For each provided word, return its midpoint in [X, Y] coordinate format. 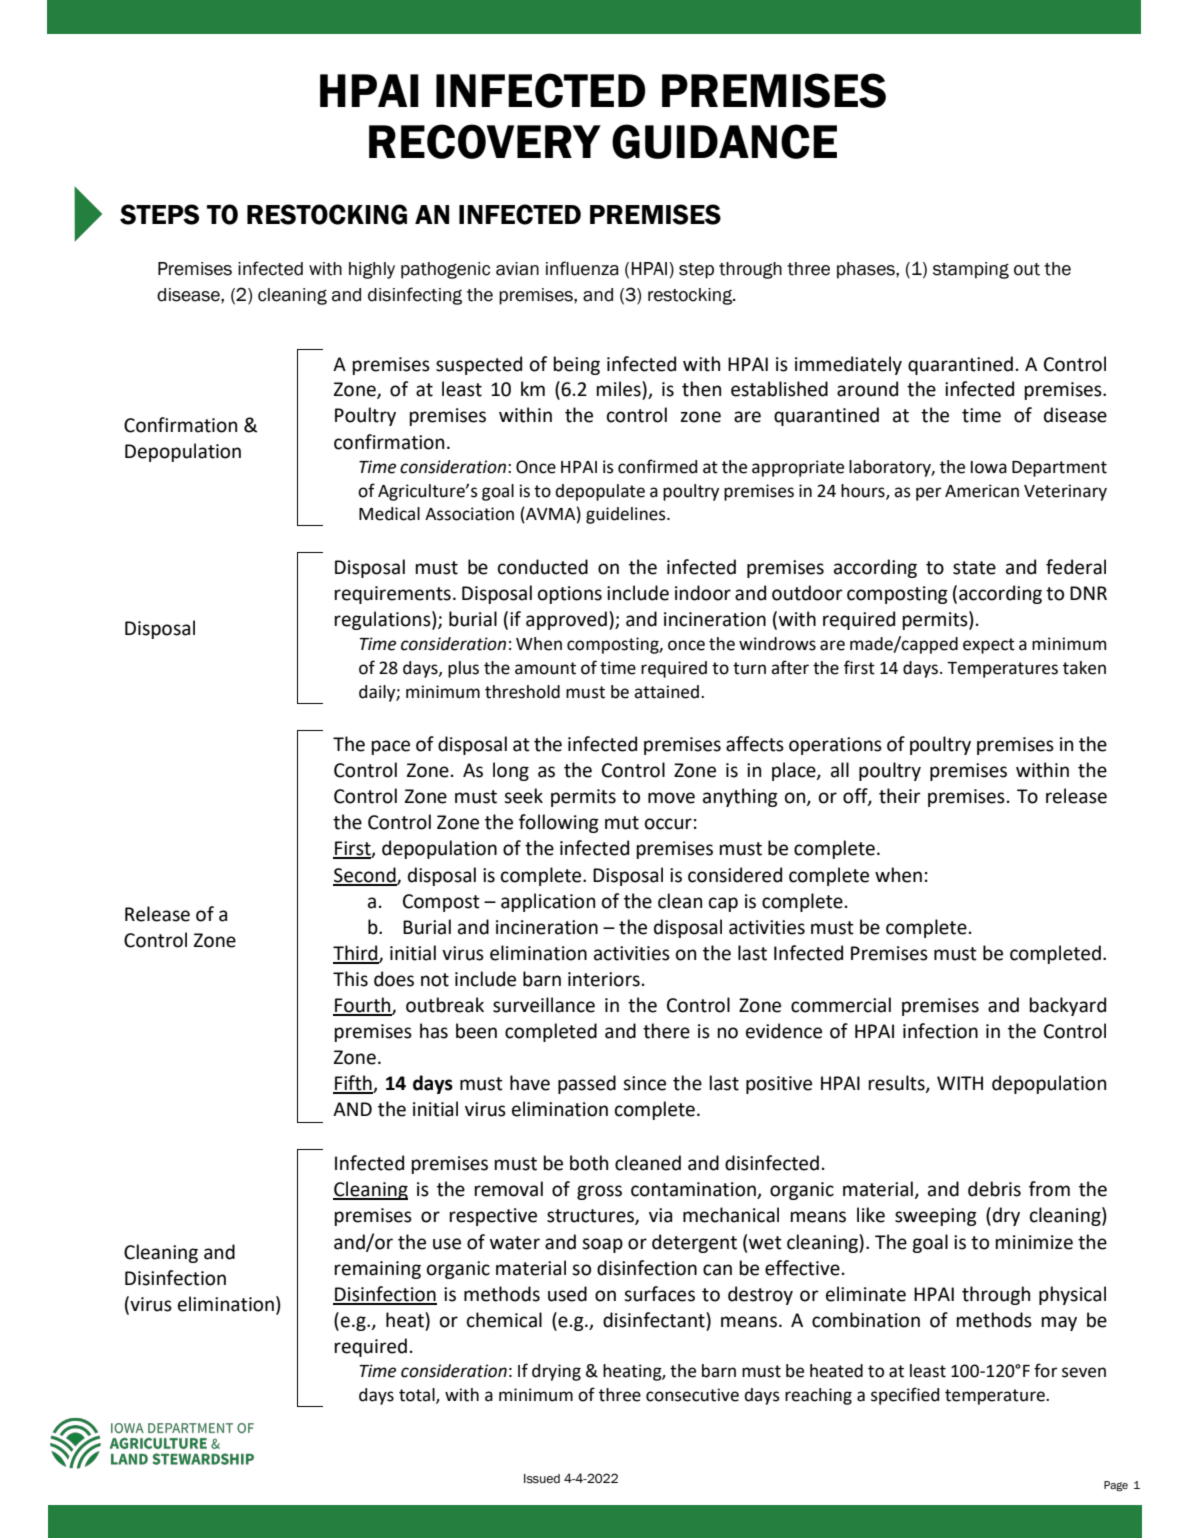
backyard [1067, 1006]
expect [989, 646]
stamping [971, 270]
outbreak [445, 1005]
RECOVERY [485, 141]
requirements [392, 595]
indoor [703, 593]
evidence [784, 1031]
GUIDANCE [724, 141]
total [418, 1396]
